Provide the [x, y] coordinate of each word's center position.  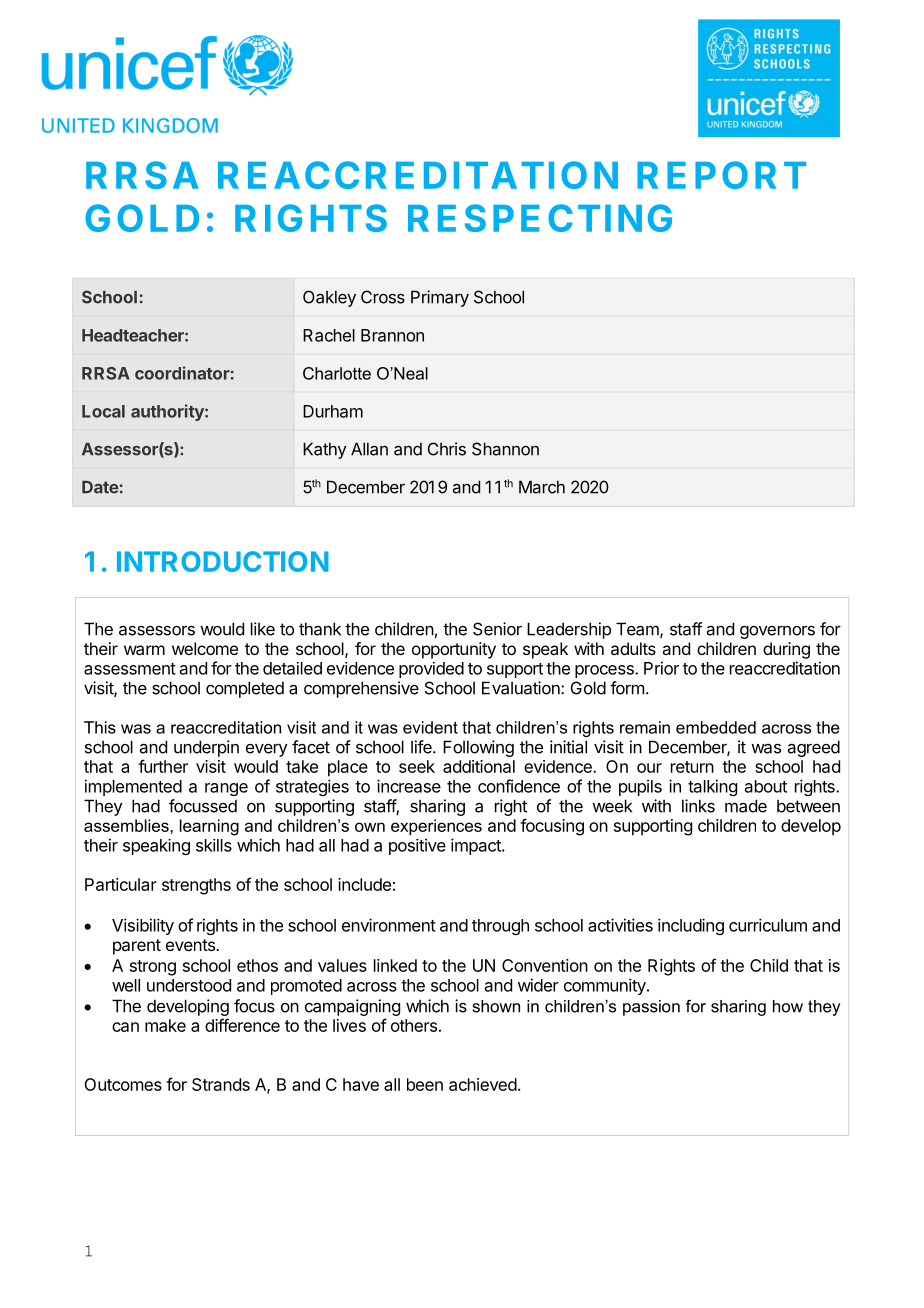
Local [103, 411]
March [542, 487]
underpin [206, 748]
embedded [716, 727]
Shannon [505, 449]
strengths [196, 886]
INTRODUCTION [223, 561]
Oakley [329, 298]
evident [430, 727]
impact [477, 846]
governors [777, 632]
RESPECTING [540, 218]
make [165, 1025]
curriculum [768, 925]
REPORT [721, 175]
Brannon [392, 335]
